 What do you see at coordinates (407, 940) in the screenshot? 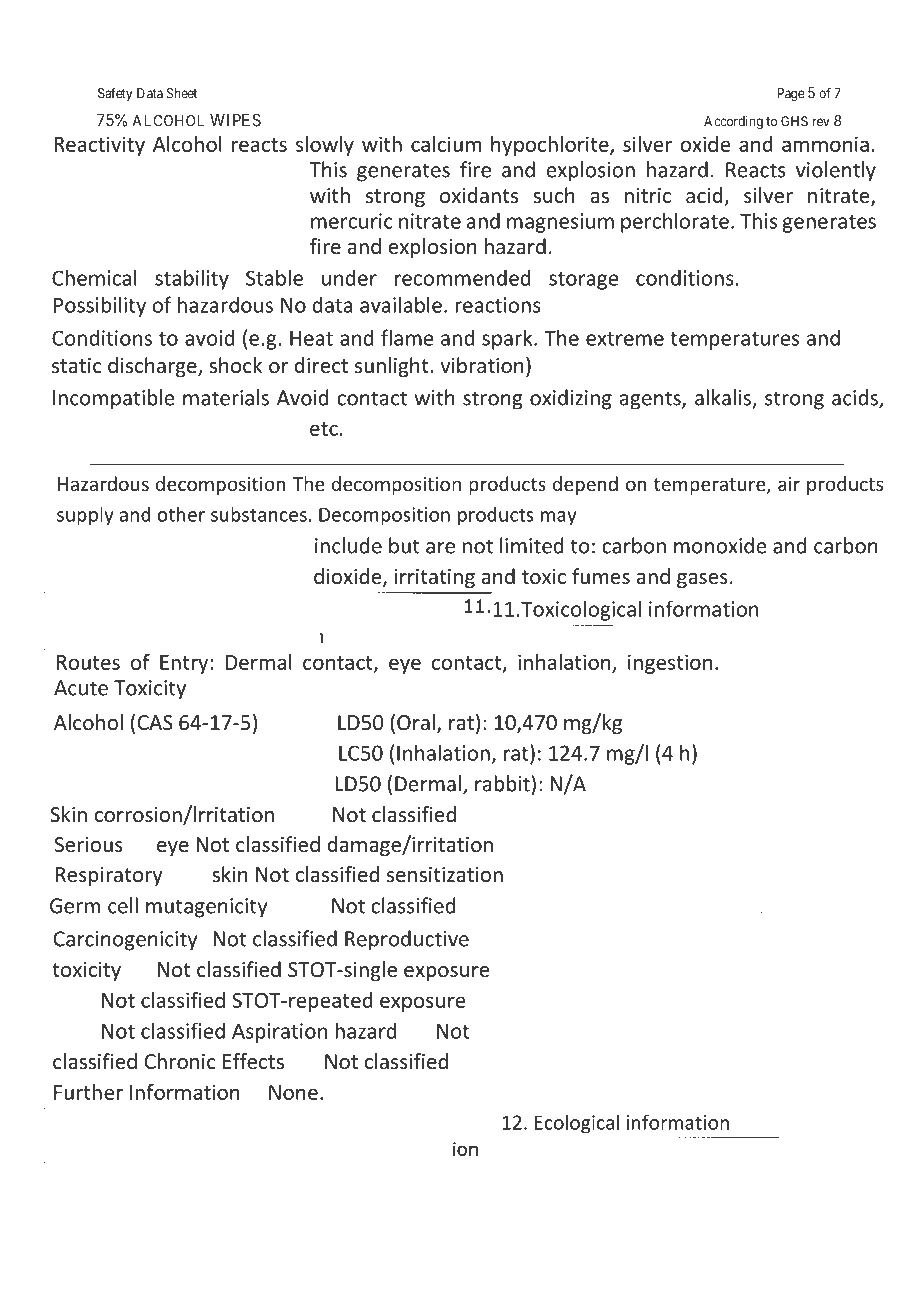
I see `Reproductive` at bounding box center [407, 940].
